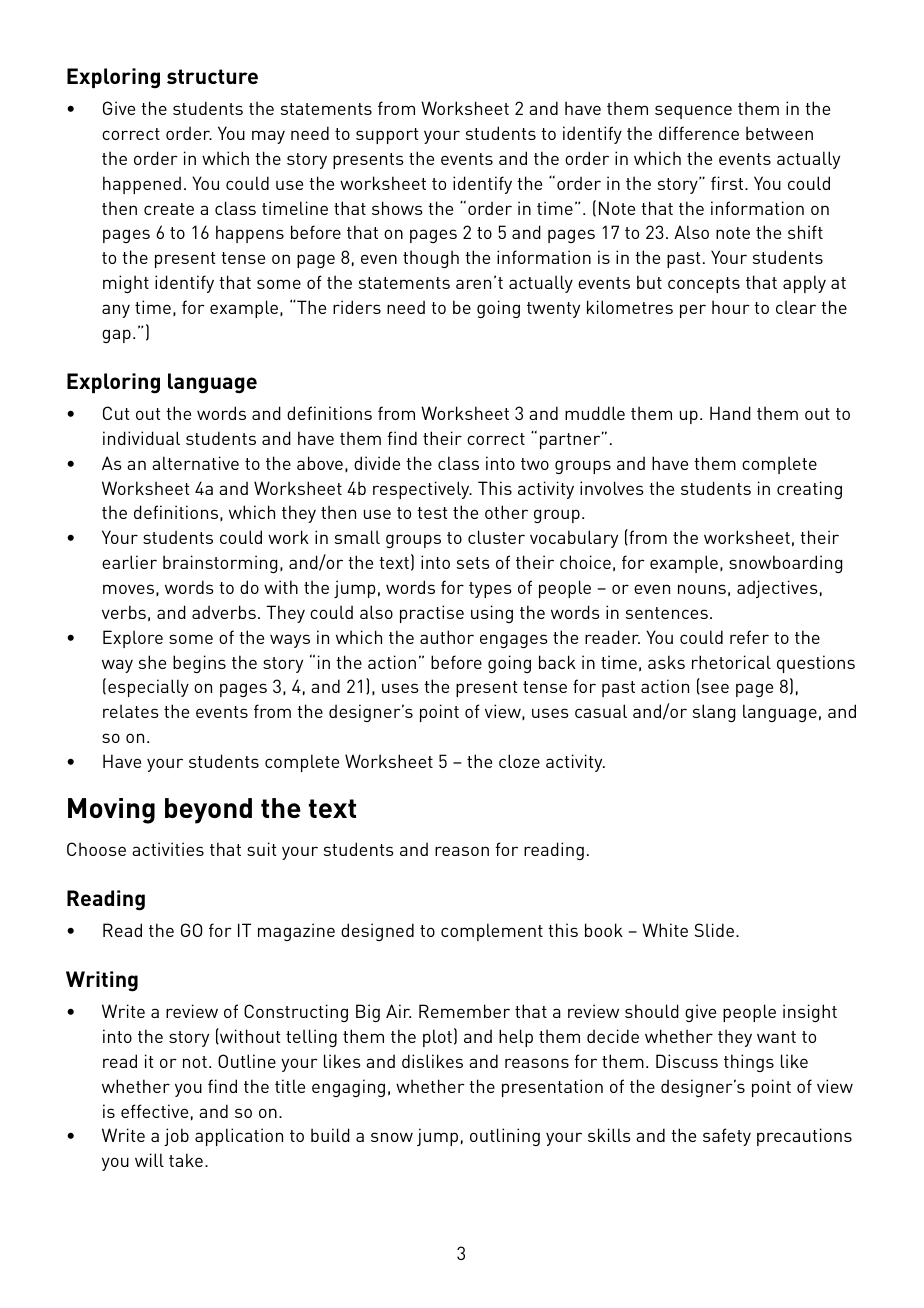 The width and height of the screenshot is (924, 1308). What do you see at coordinates (195, 463) in the screenshot?
I see `alternative` at bounding box center [195, 463].
